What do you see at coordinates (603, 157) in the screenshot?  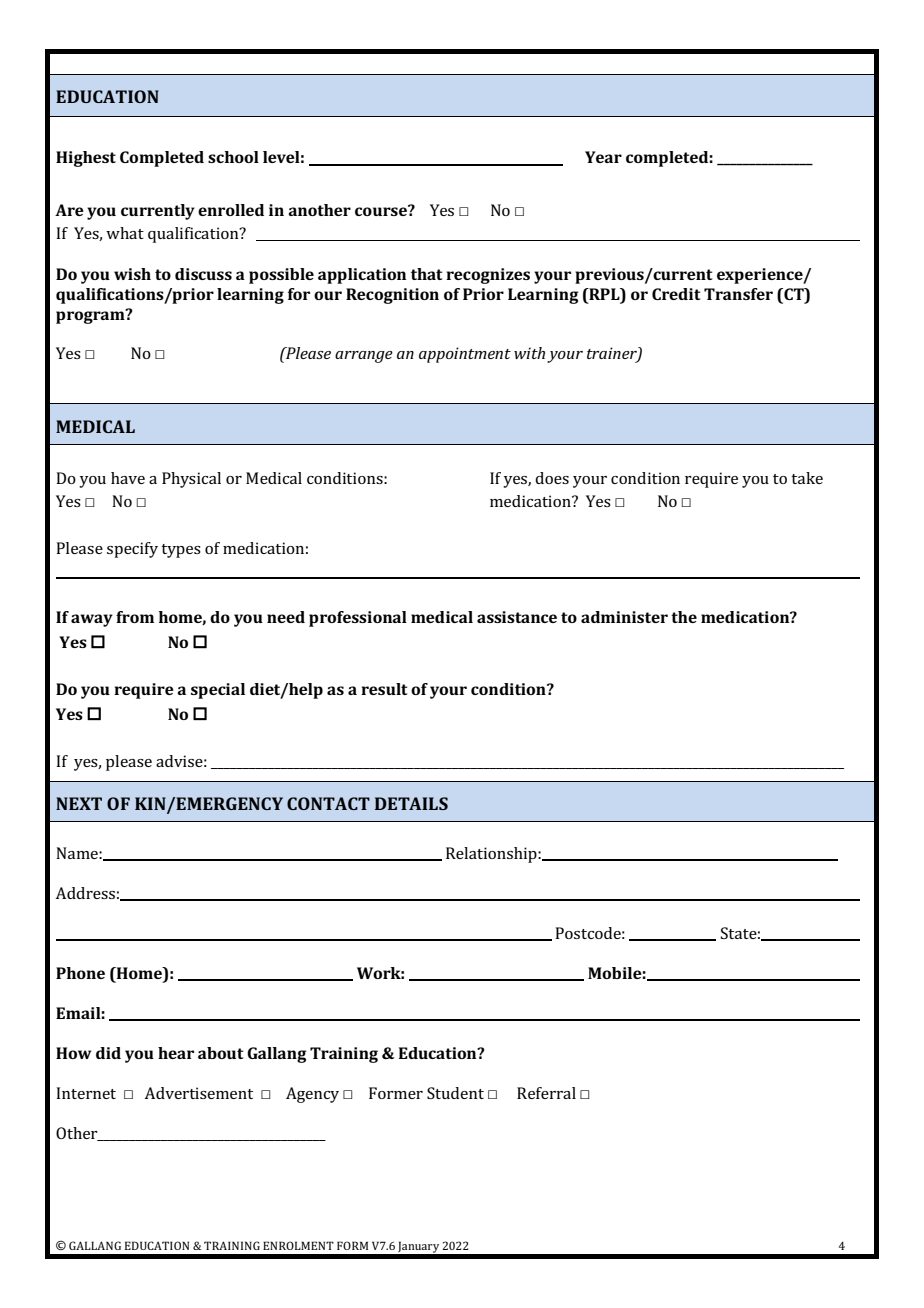 I see `Year` at bounding box center [603, 157].
